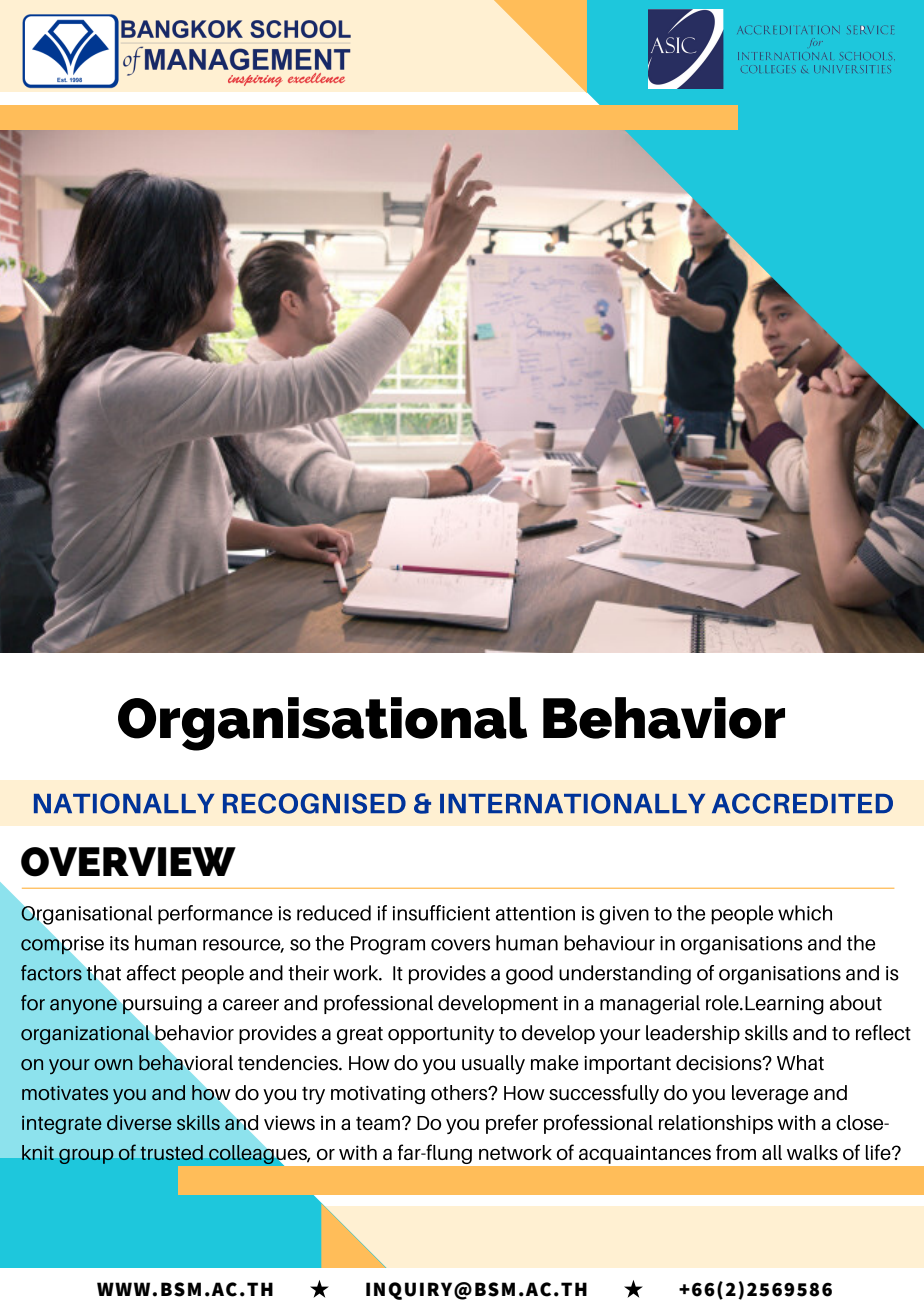 The image size is (924, 1308). What do you see at coordinates (800, 1063) in the image?
I see `What` at bounding box center [800, 1063].
